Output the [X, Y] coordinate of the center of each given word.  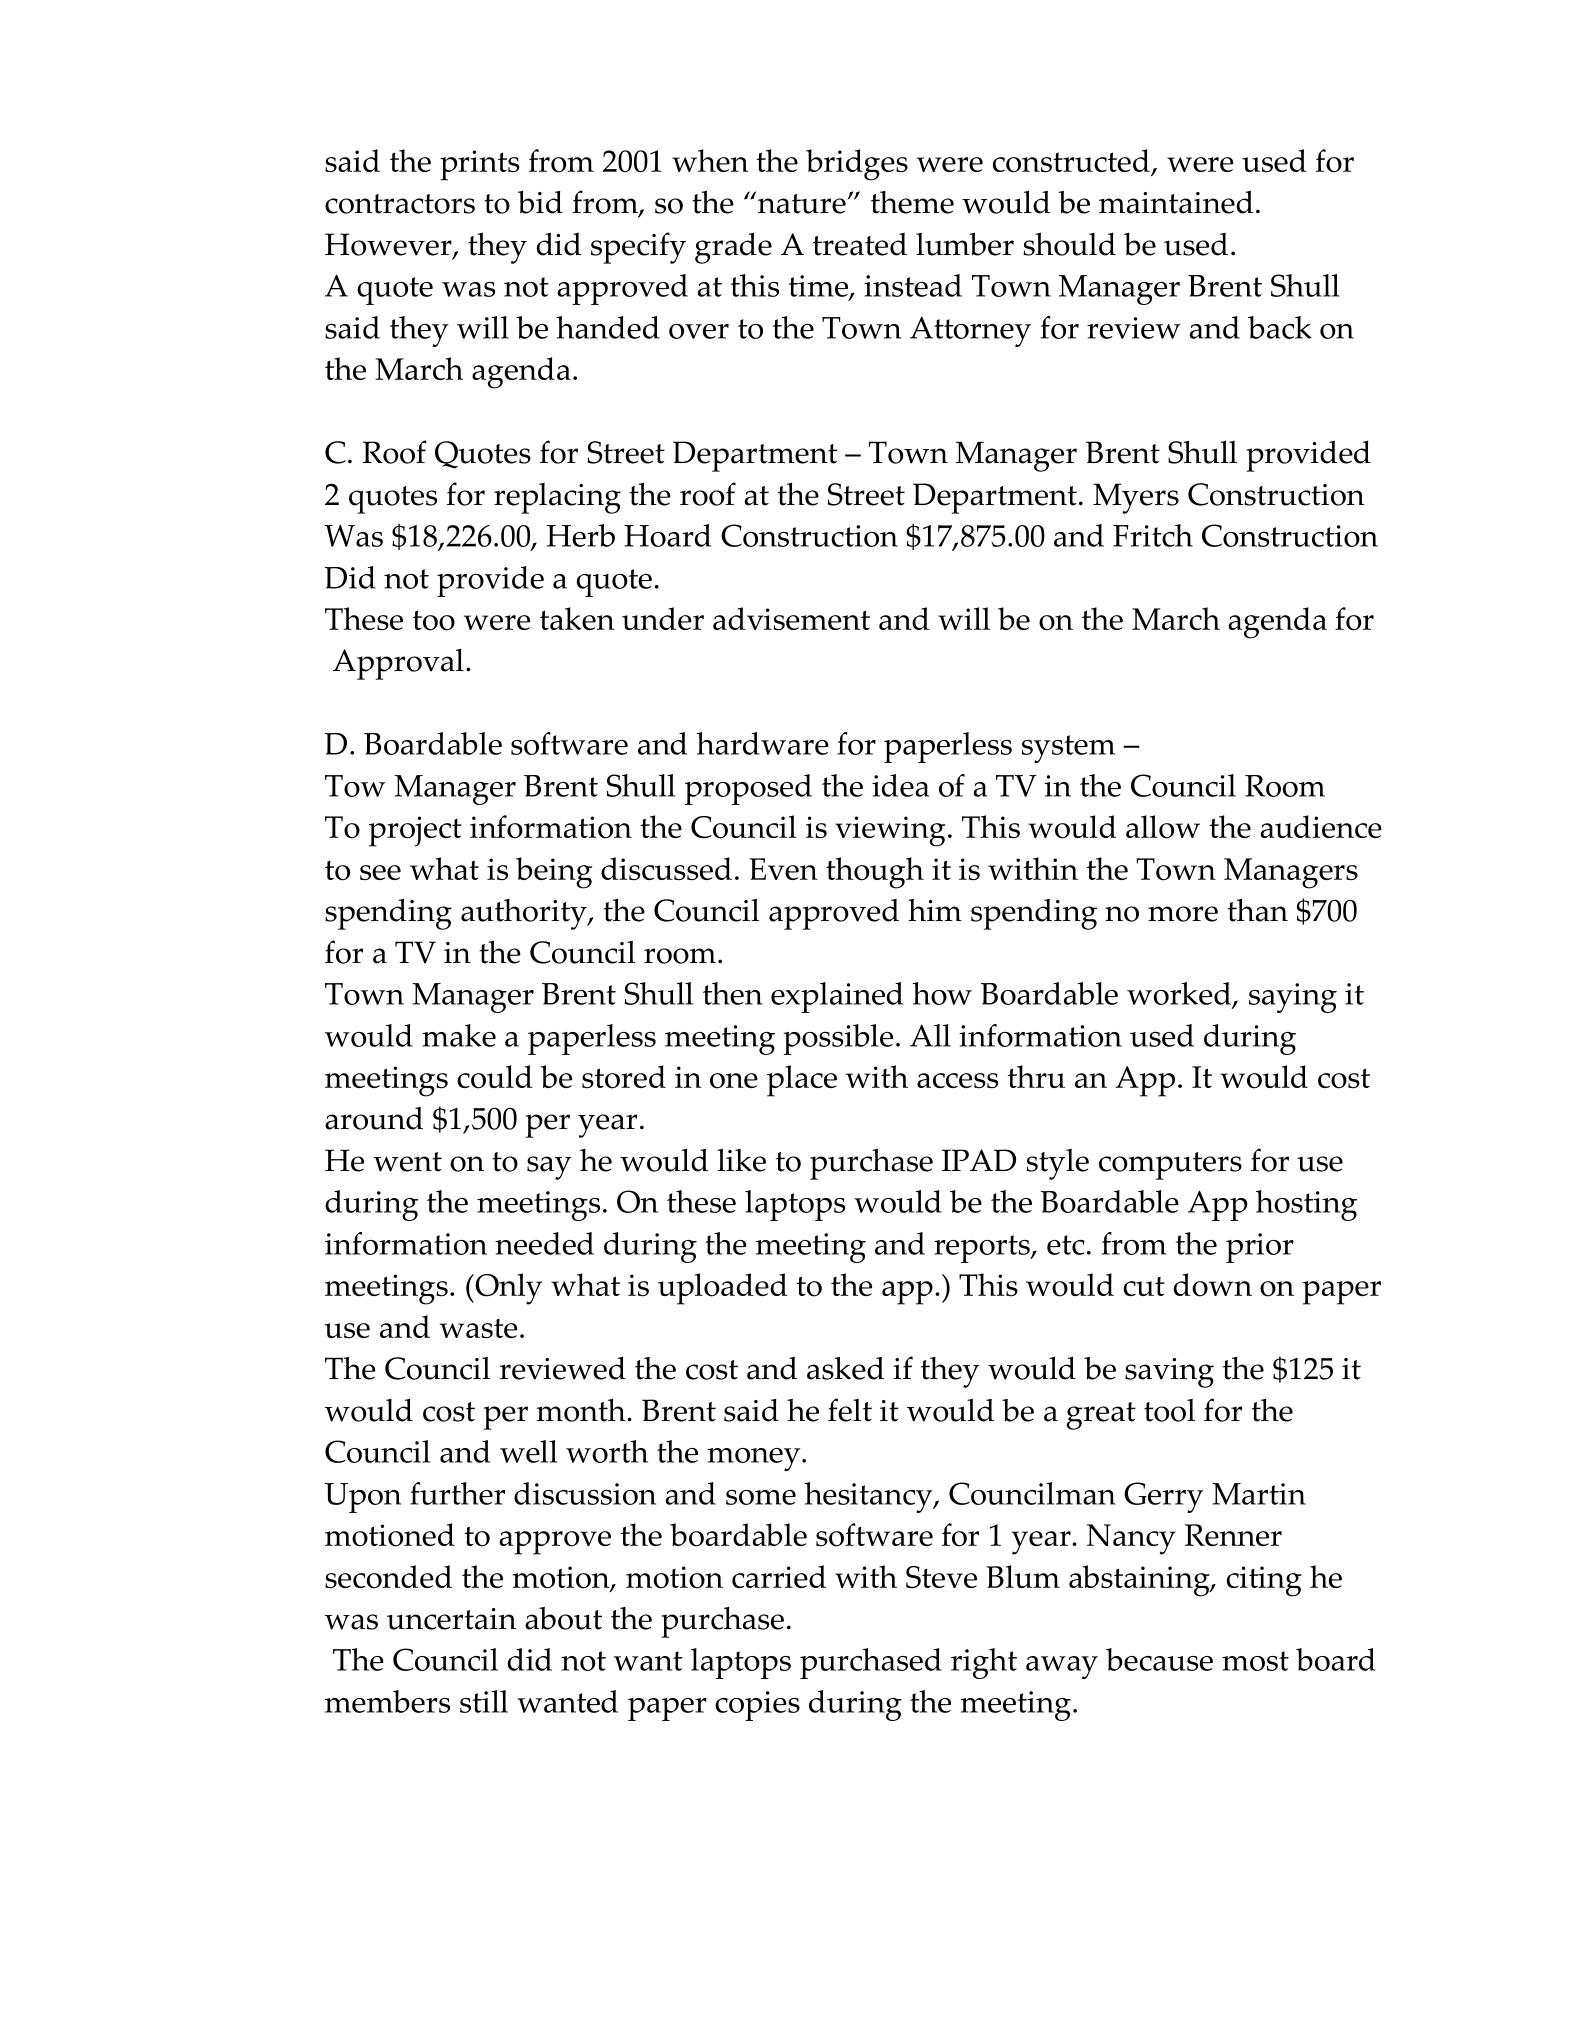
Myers [1136, 498]
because [1159, 1659]
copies [757, 1706]
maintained [1176, 202]
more [1183, 914]
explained [837, 997]
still [484, 1701]
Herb [580, 535]
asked [845, 1368]
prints [479, 165]
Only [507, 1289]
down [1212, 1285]
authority [525, 914]
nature [800, 202]
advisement [791, 618]
